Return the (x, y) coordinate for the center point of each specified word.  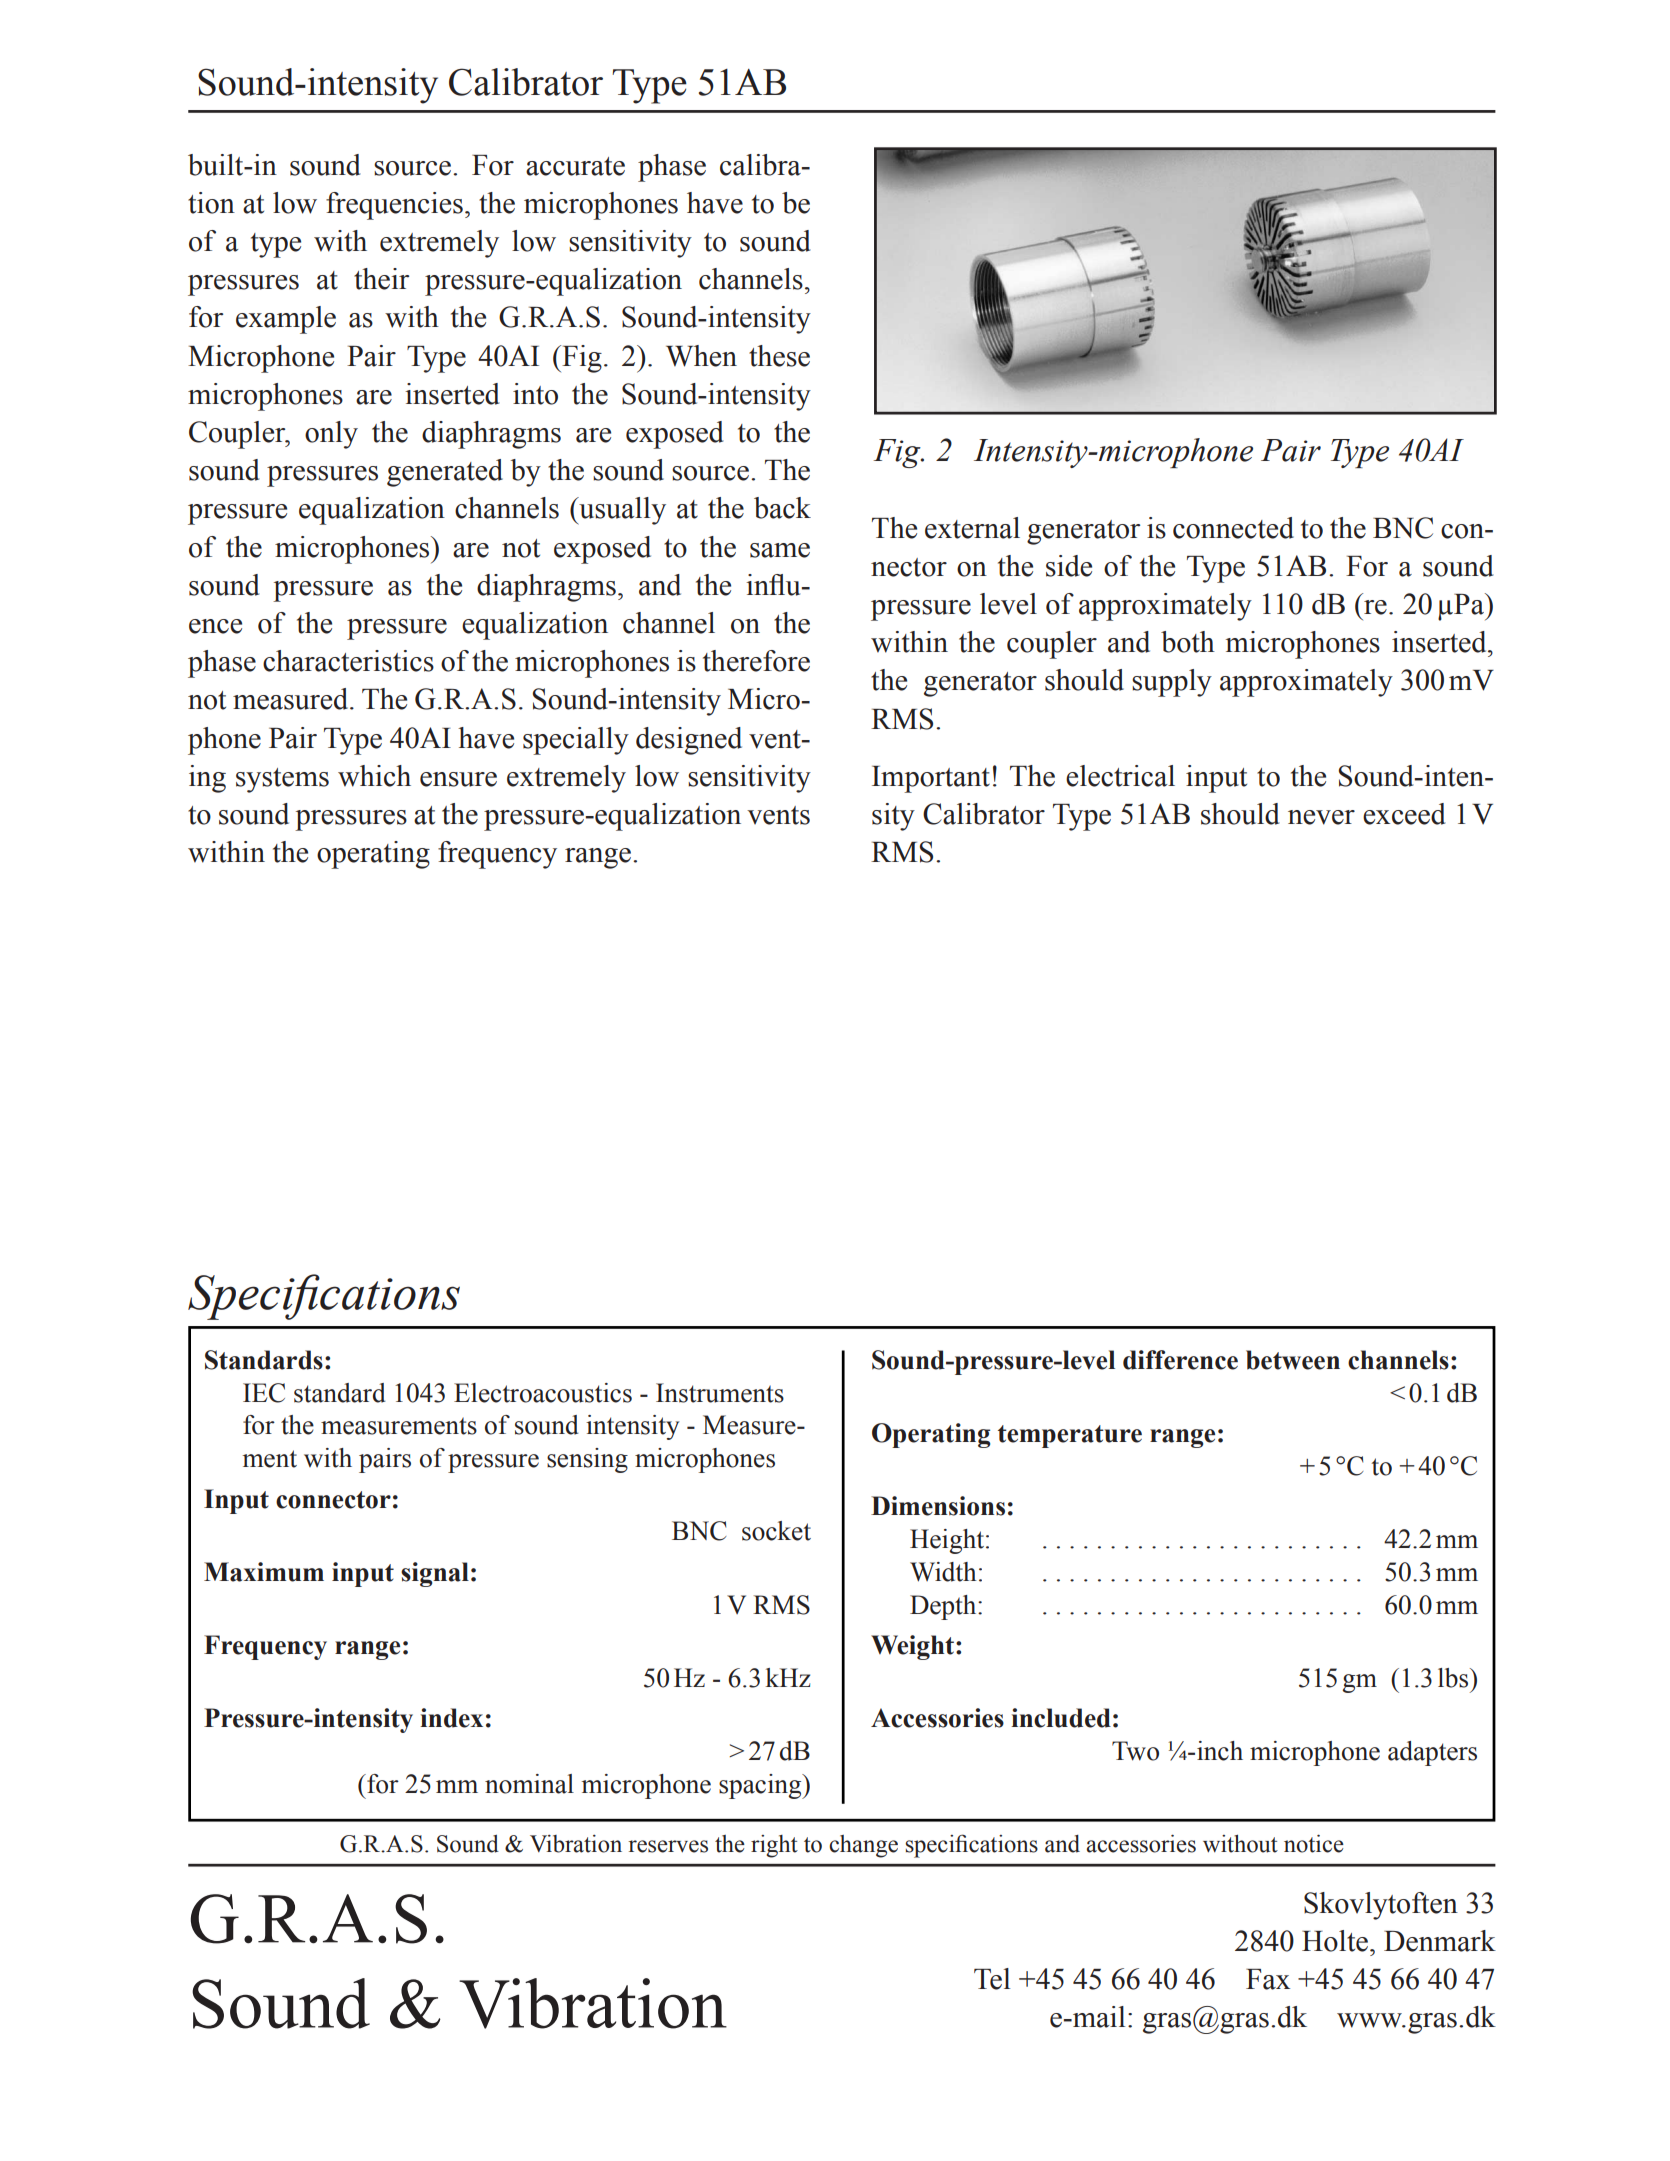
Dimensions (938, 1506)
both (1188, 642)
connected (1233, 528)
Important (931, 779)
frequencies (394, 206)
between (1293, 1360)
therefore (756, 661)
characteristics (348, 661)
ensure (458, 779)
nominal (529, 1784)
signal (435, 1574)
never (1321, 817)
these (779, 356)
